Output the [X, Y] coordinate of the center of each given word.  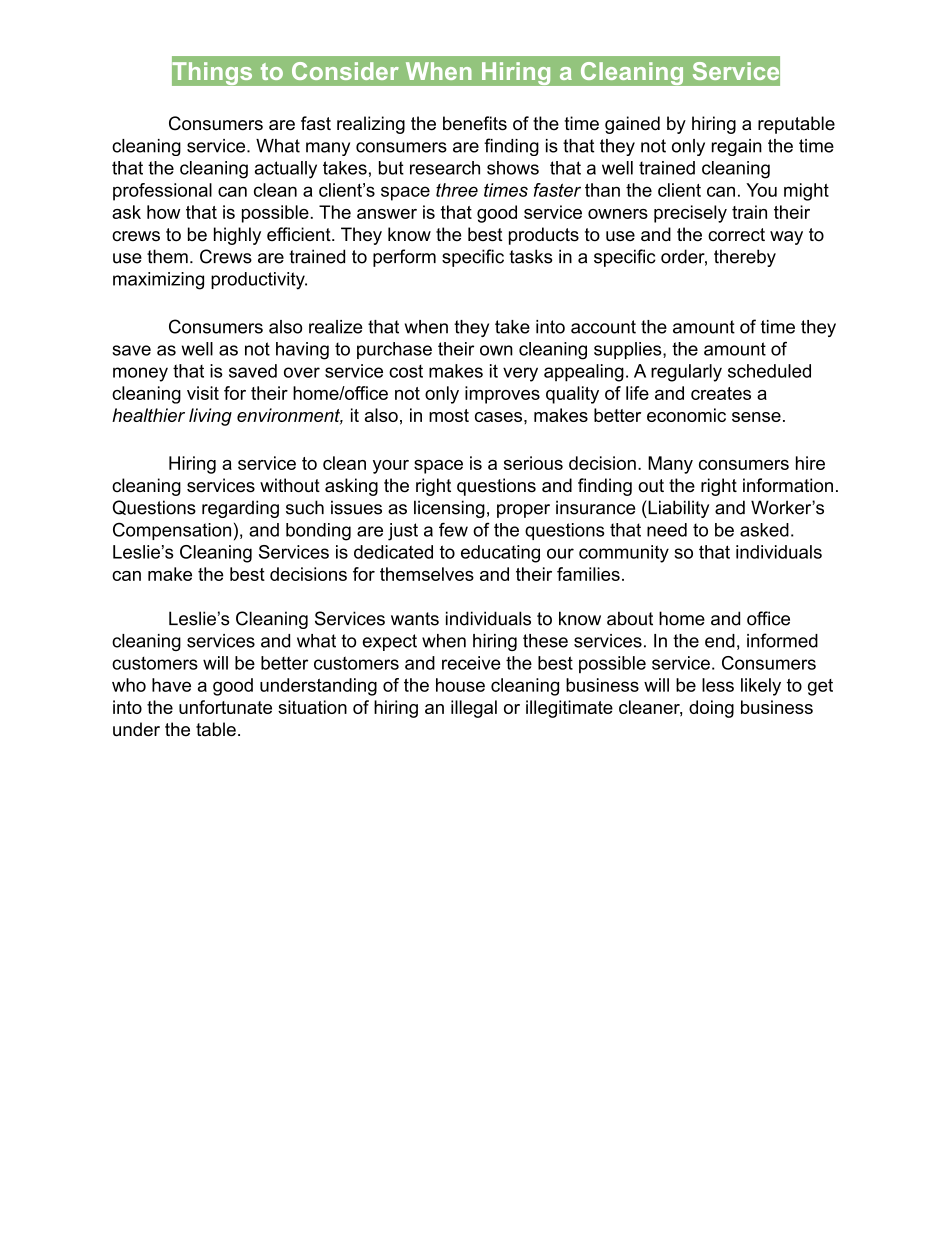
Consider [345, 71]
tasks [530, 256]
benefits [475, 123]
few [453, 529]
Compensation [172, 531]
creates [721, 393]
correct [736, 235]
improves [502, 395]
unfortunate [225, 707]
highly [237, 236]
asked [764, 530]
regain [737, 147]
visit [203, 393]
